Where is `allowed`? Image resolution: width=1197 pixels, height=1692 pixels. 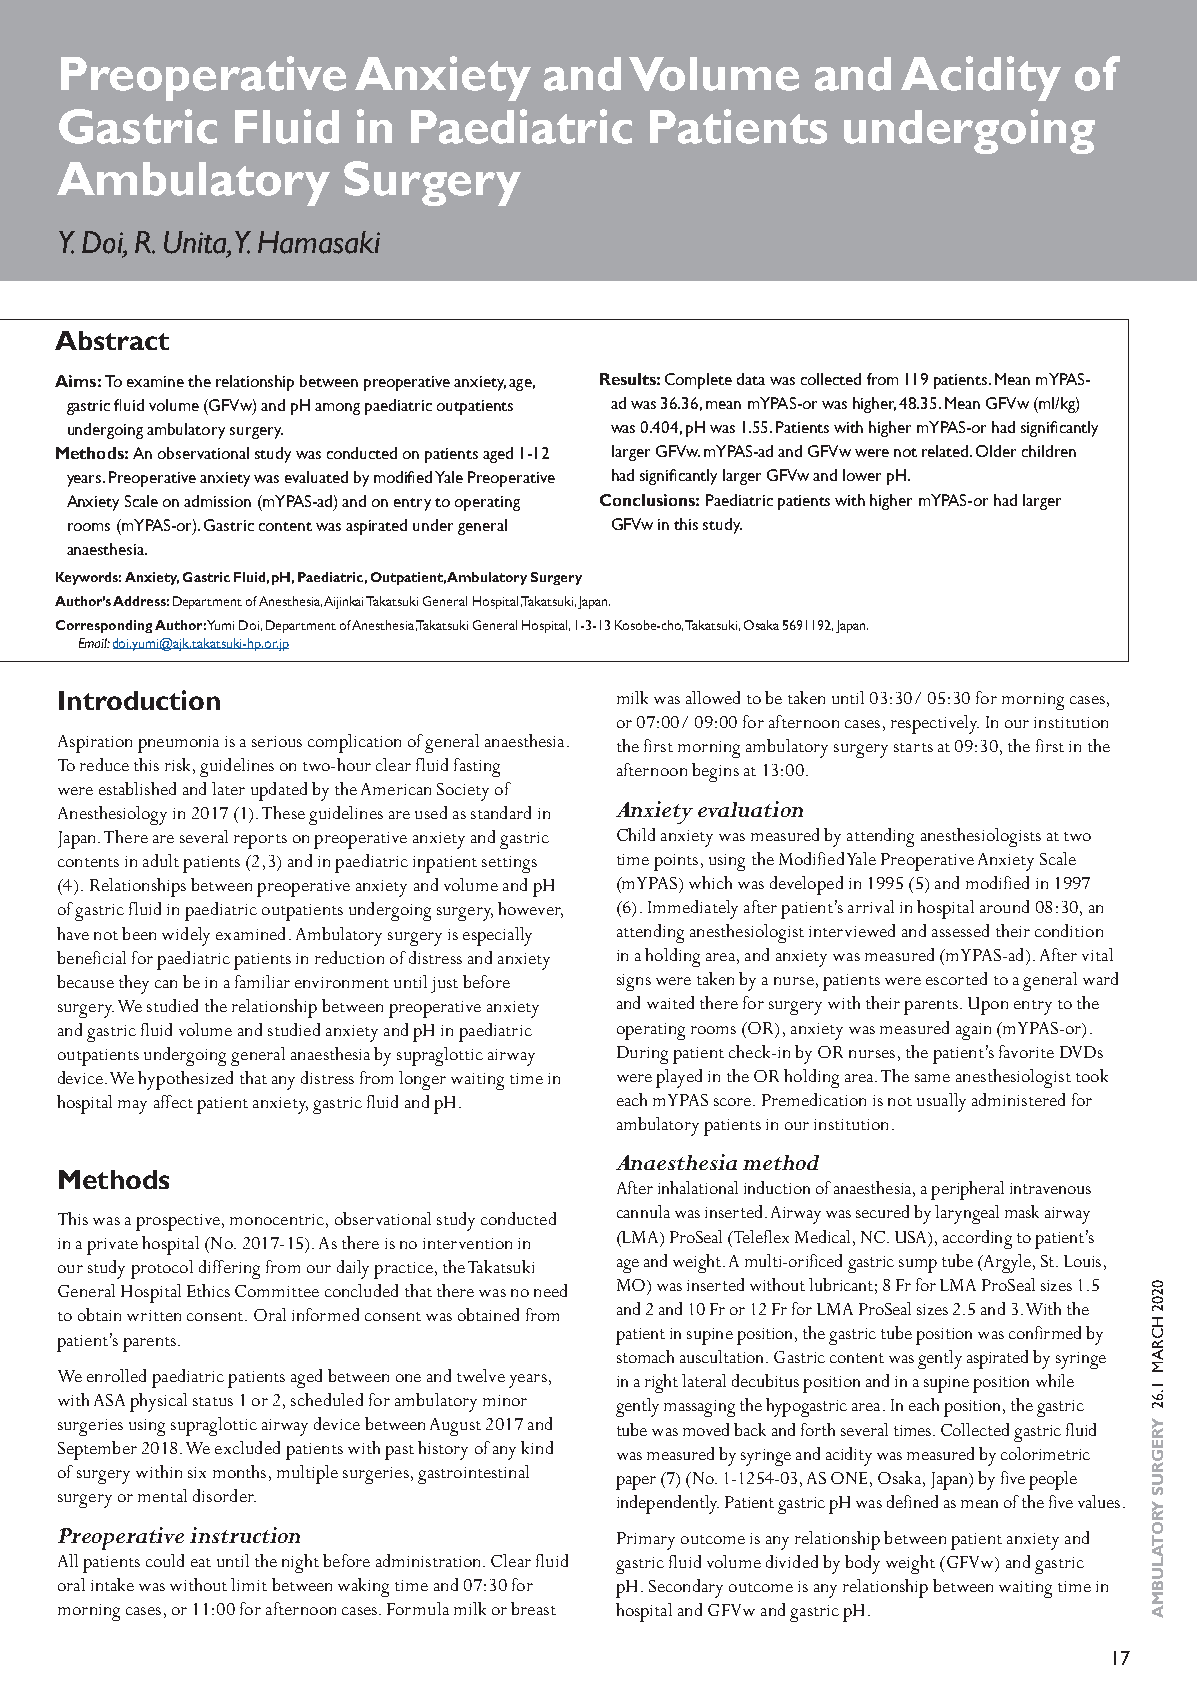 allowed is located at coordinates (713, 697).
